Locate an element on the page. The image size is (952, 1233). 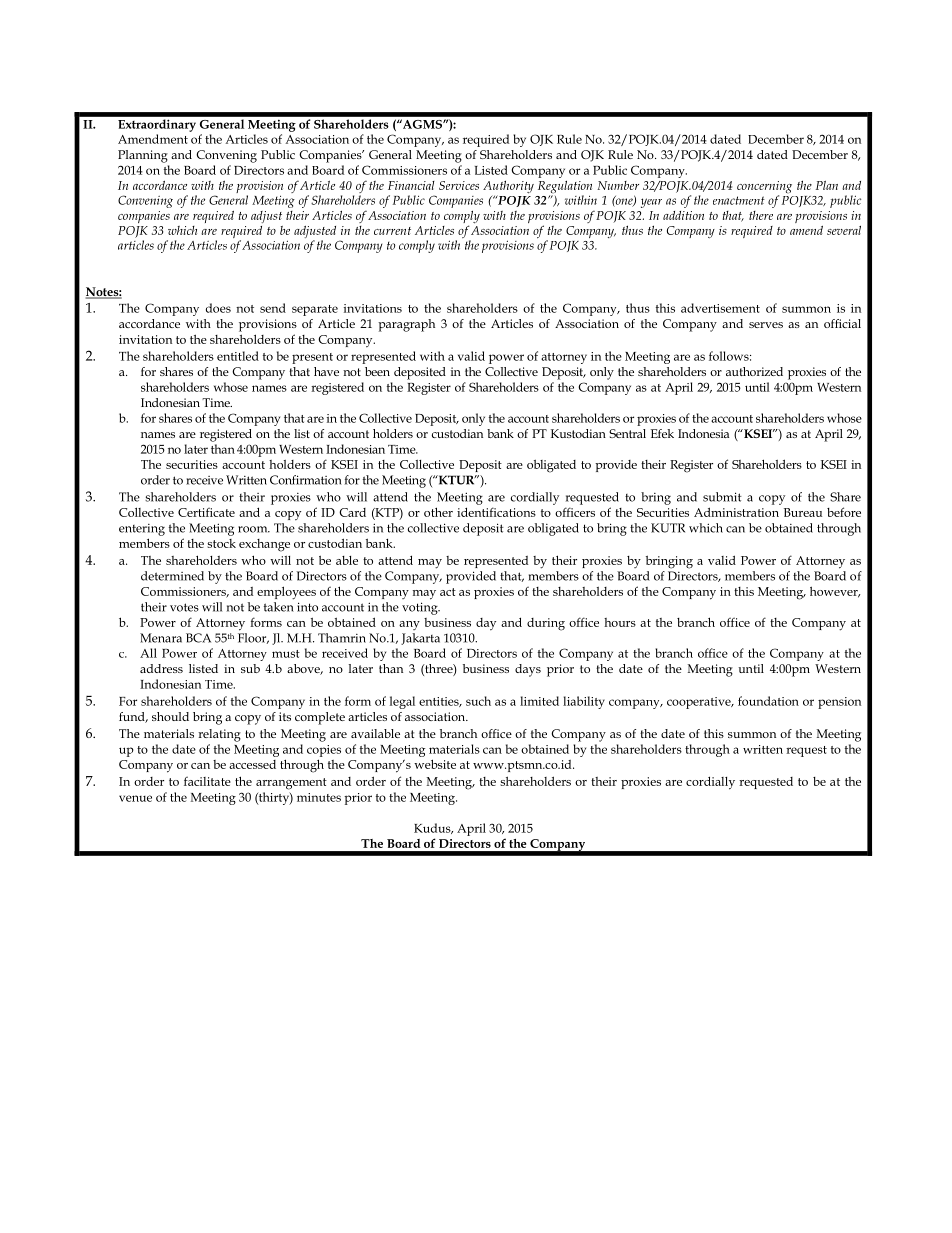
identifications is located at coordinates (496, 512).
